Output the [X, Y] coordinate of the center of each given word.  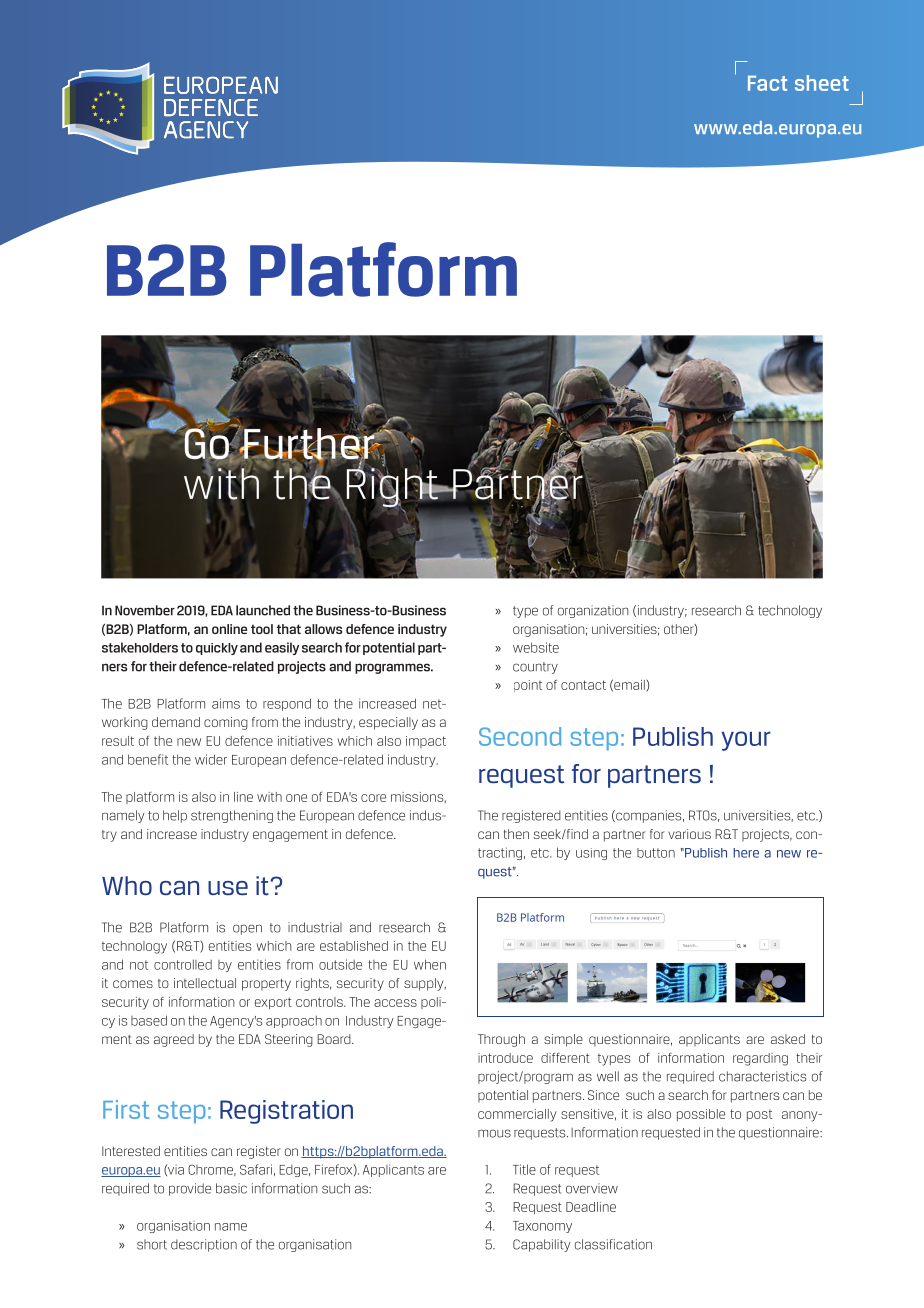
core [373, 798]
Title [524, 1169]
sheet [822, 83]
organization [593, 611]
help [175, 816]
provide [190, 1189]
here [746, 853]
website [536, 647]
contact [583, 685]
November [145, 610]
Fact [767, 83]
